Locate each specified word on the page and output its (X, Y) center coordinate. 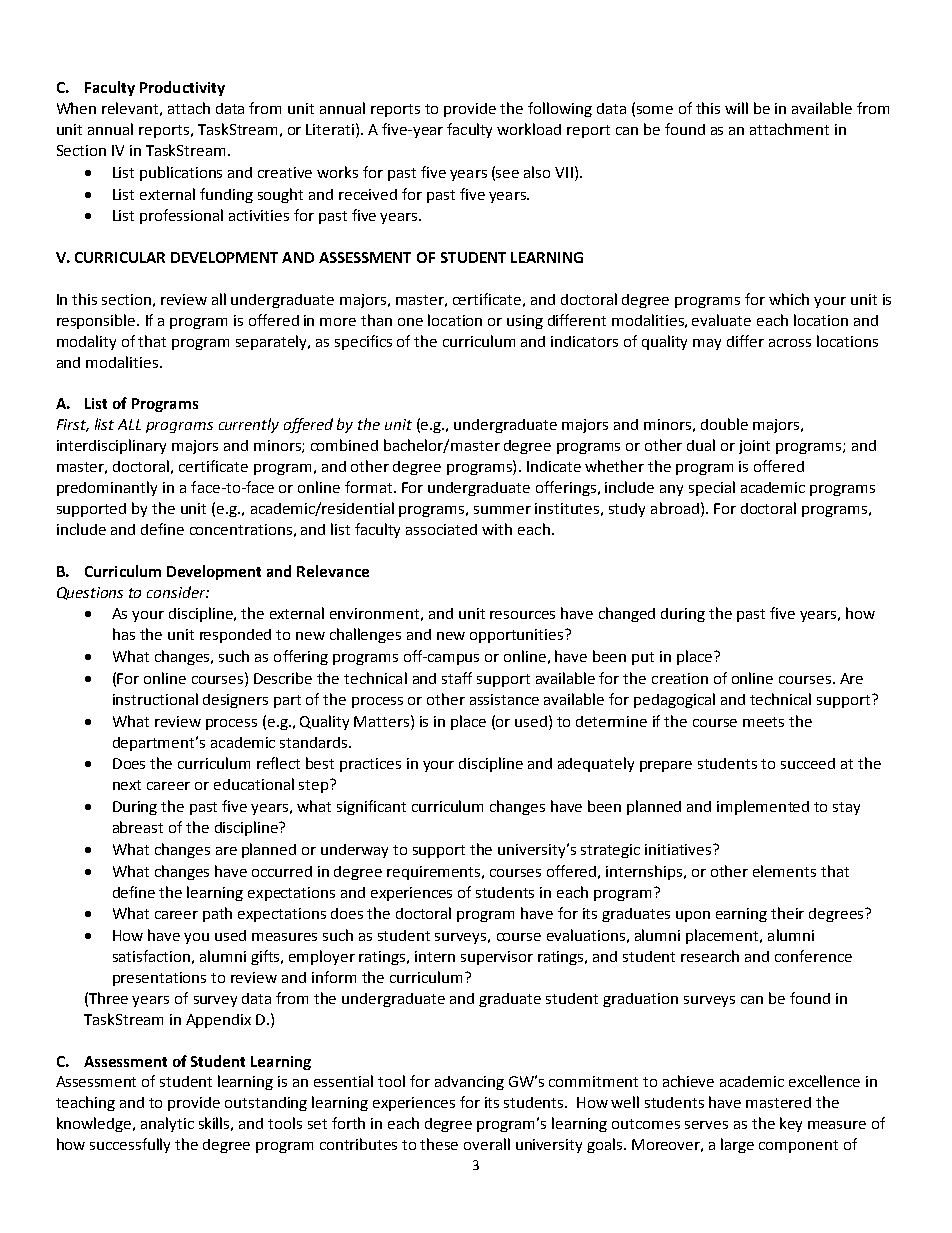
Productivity (182, 88)
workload (529, 129)
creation (680, 678)
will (736, 108)
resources (522, 615)
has (124, 634)
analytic (167, 1124)
